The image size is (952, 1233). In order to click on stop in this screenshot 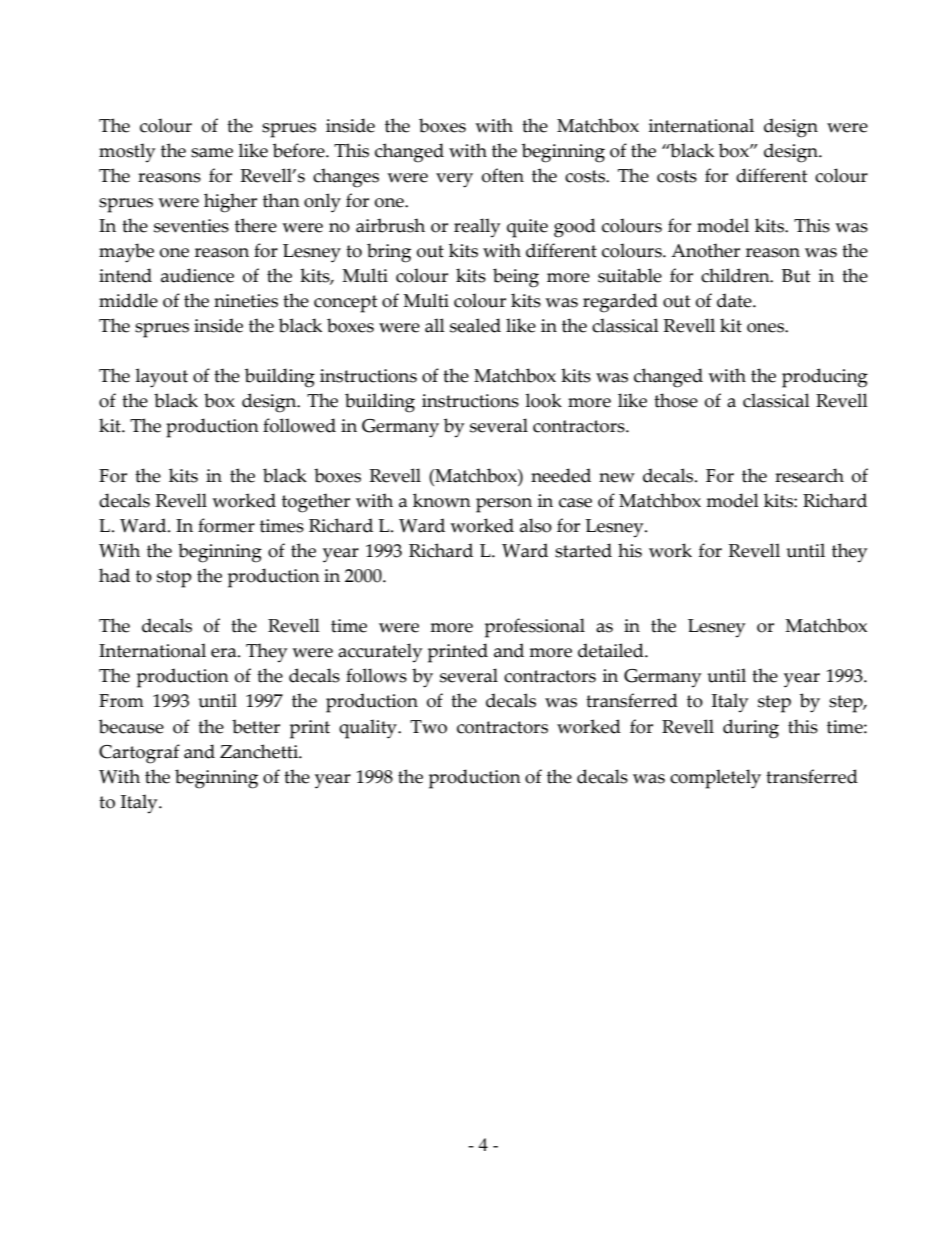, I will do `click(174, 579)`.
